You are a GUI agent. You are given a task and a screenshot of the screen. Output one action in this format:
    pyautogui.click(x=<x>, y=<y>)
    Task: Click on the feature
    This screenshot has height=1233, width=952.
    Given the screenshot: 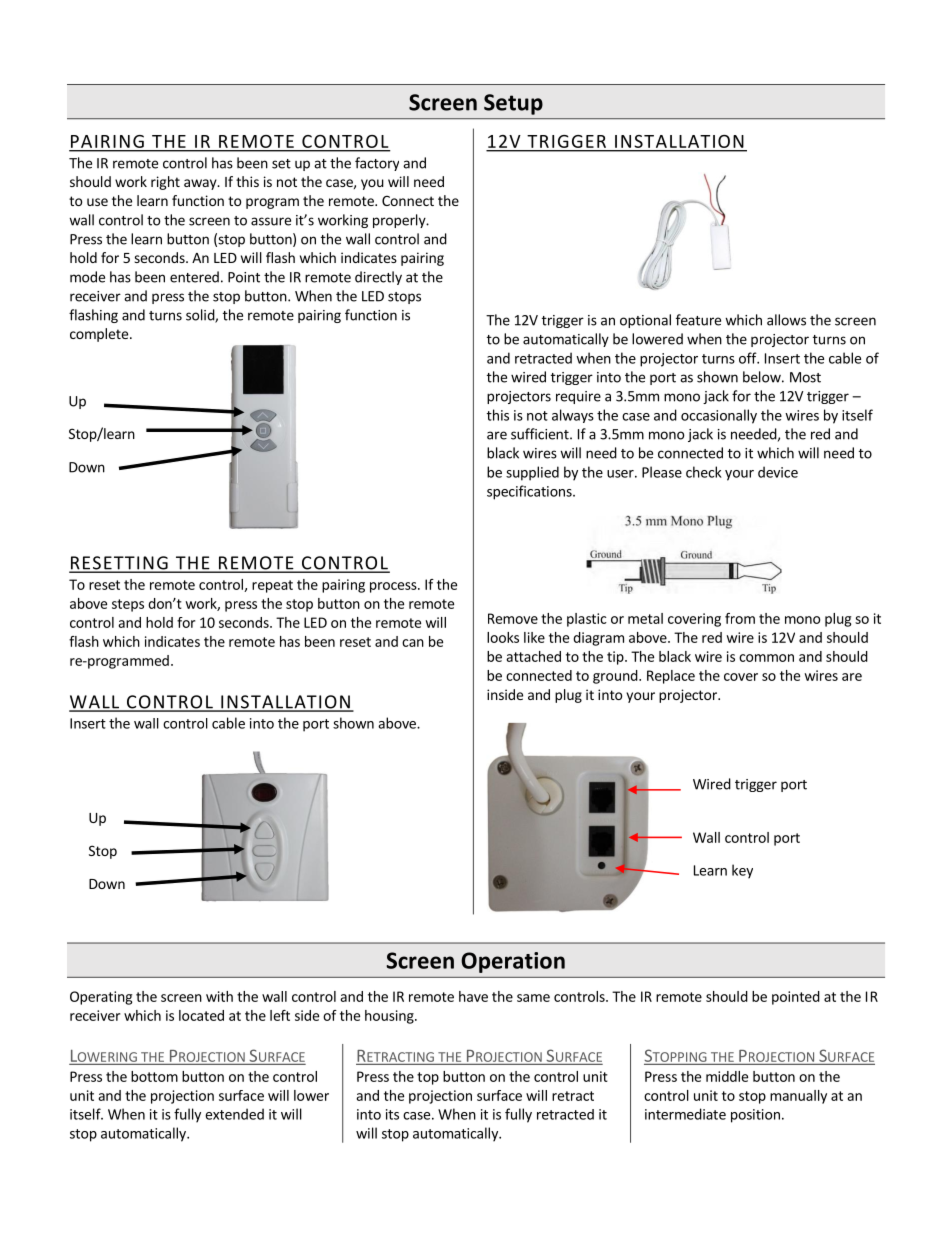 What is the action you would take?
    pyautogui.click(x=698, y=320)
